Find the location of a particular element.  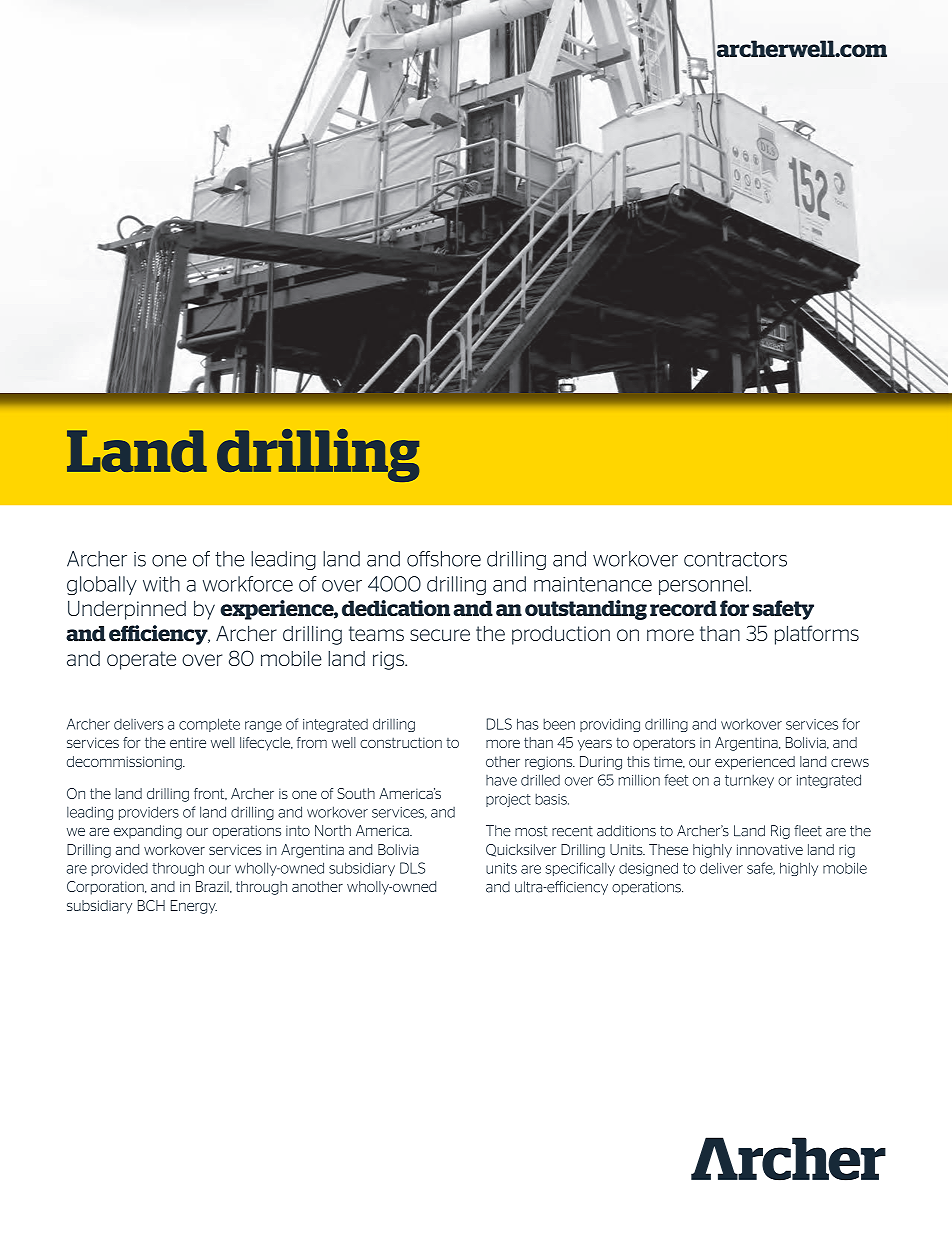

highly is located at coordinates (712, 851).
